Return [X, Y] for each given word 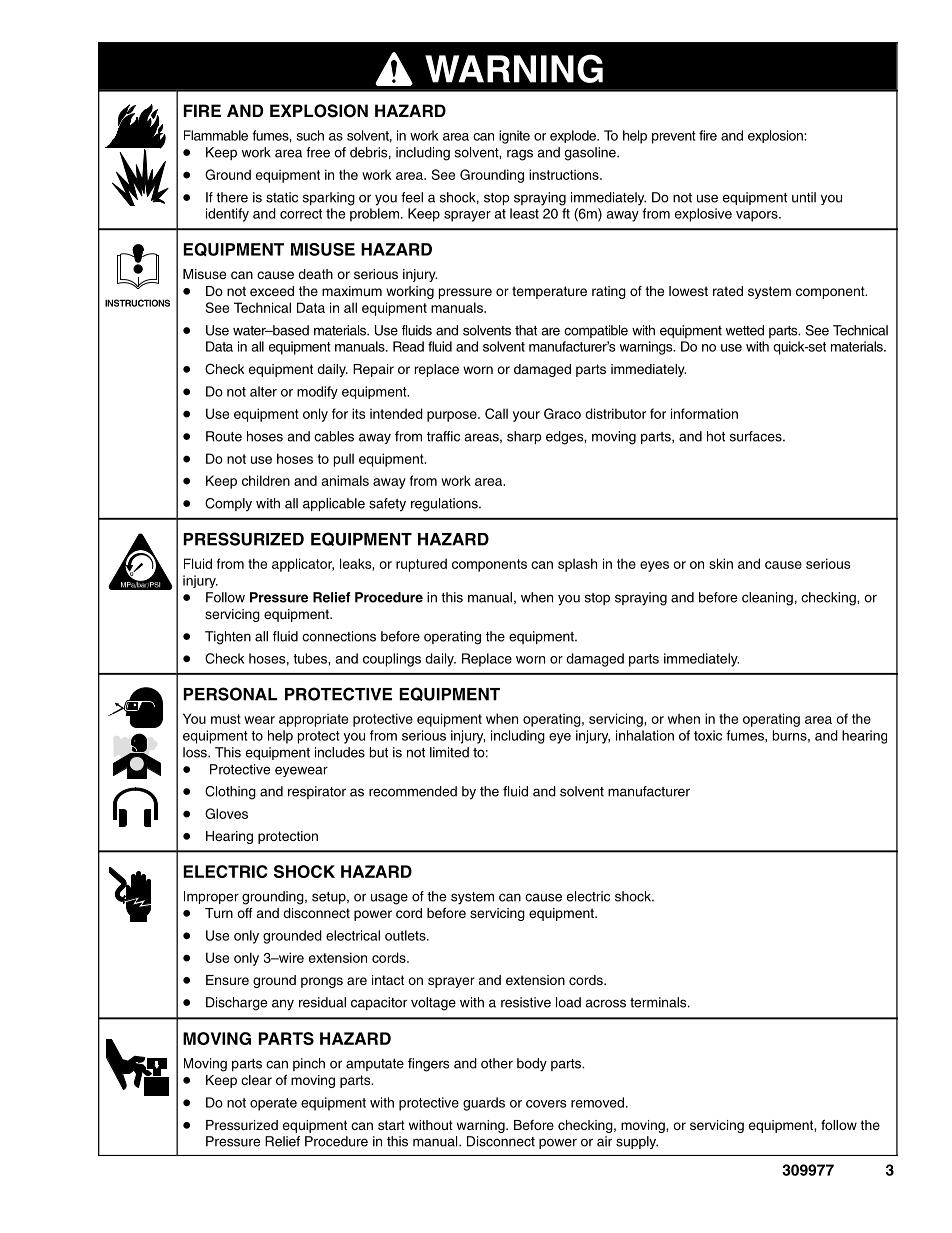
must [226, 719]
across [605, 1003]
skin [721, 563]
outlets [406, 935]
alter [263, 391]
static [282, 197]
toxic [708, 735]
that [526, 330]
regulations [445, 505]
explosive [703, 215]
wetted [745, 330]
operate [273, 1104]
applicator [303, 565]
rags [520, 155]
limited [449, 752]
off [244, 913]
